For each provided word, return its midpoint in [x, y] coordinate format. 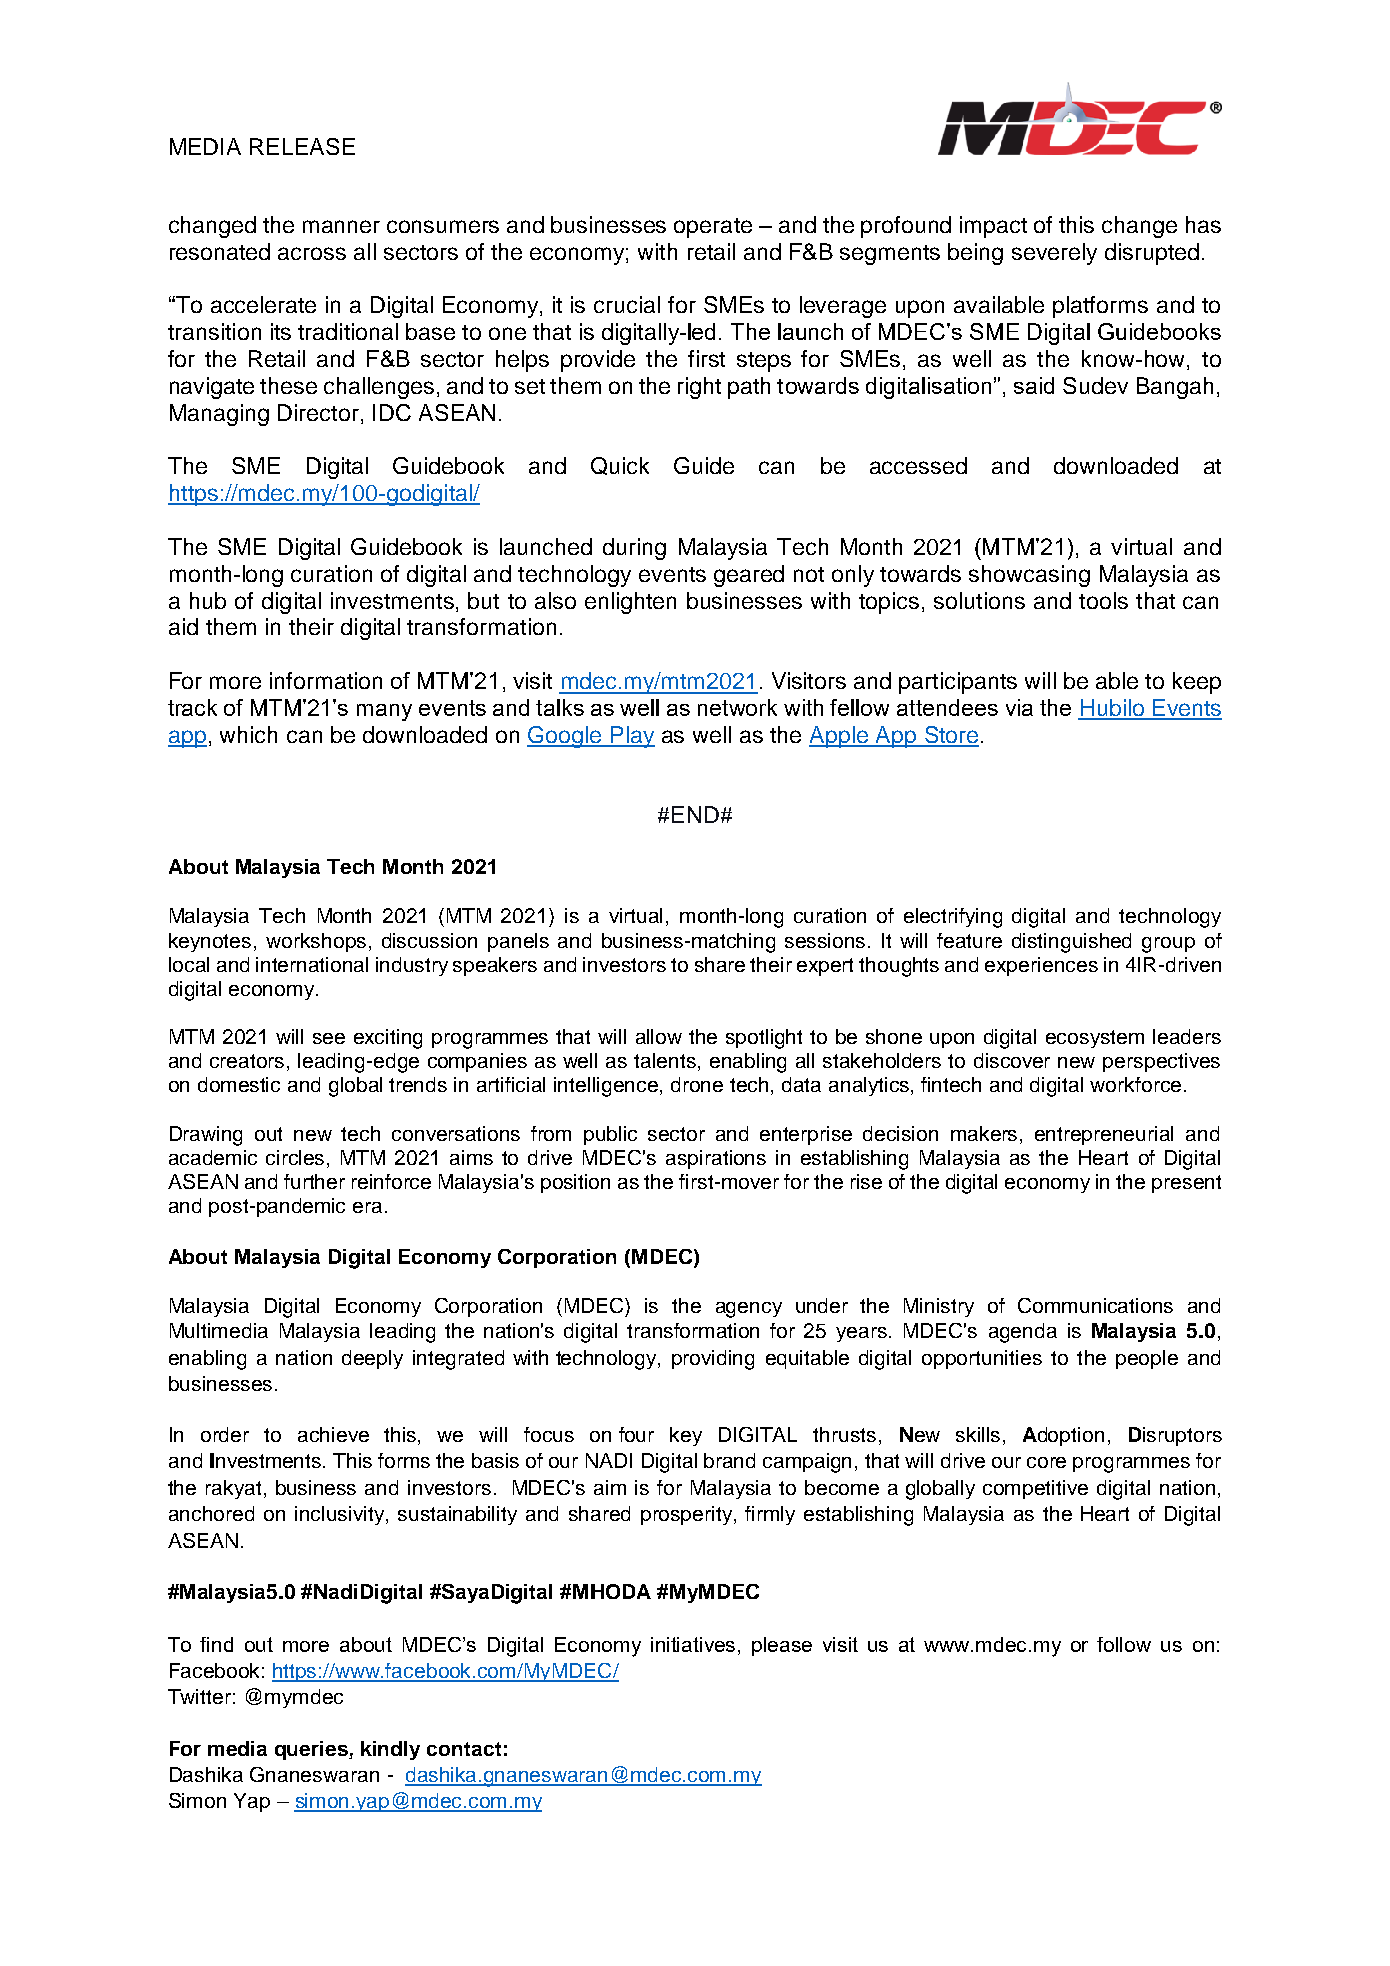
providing [713, 1360]
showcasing [1029, 576]
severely [1054, 254]
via [1019, 707]
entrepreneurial [1104, 1135]
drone [697, 1084]
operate [713, 228]
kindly [390, 1750]
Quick [620, 466]
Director [318, 412]
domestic [239, 1084]
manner [341, 226]
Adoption [1063, 1436]
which [248, 734]
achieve [333, 1434]
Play [632, 737]
